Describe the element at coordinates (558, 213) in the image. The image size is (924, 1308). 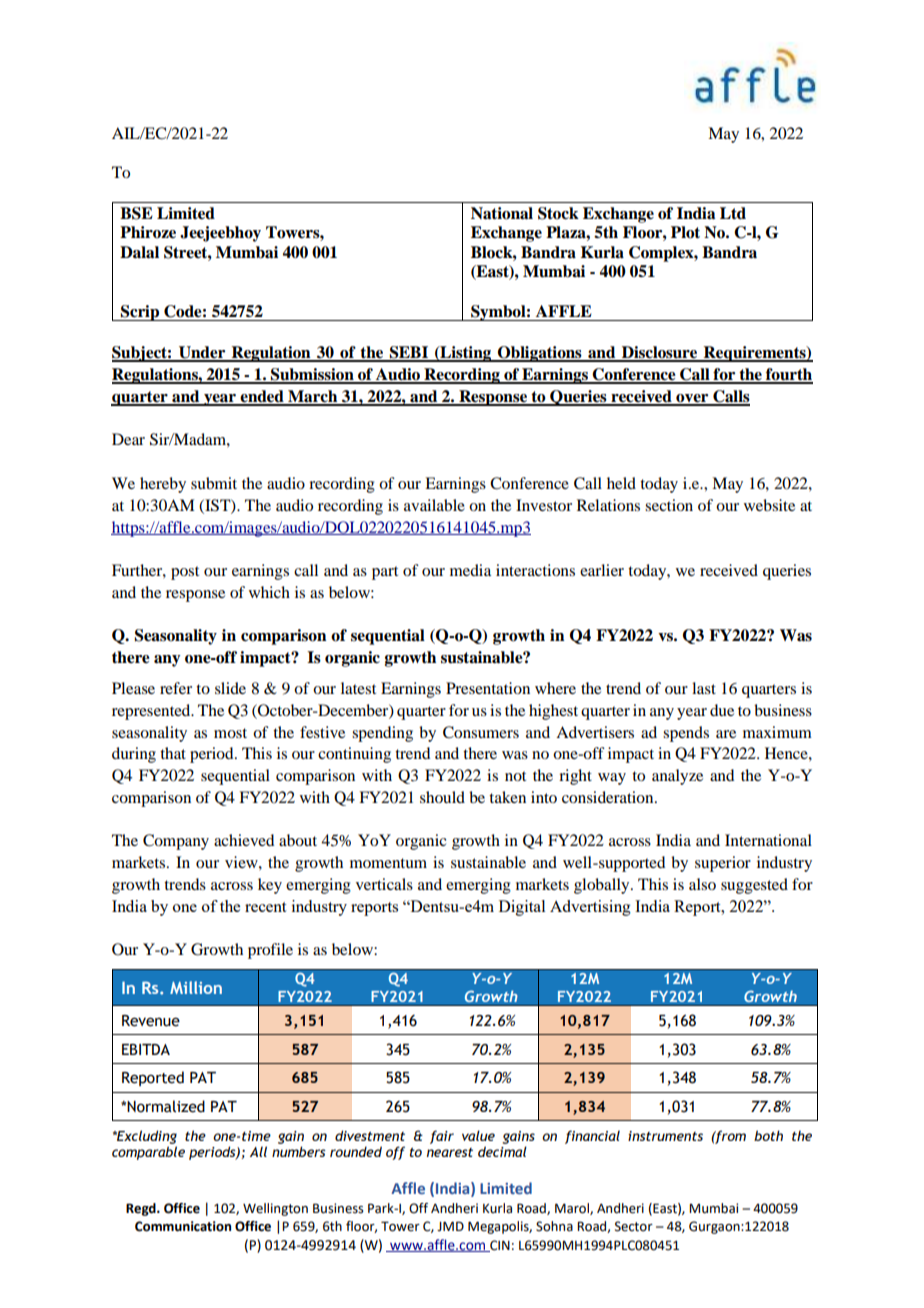
I see `Stock` at that location.
